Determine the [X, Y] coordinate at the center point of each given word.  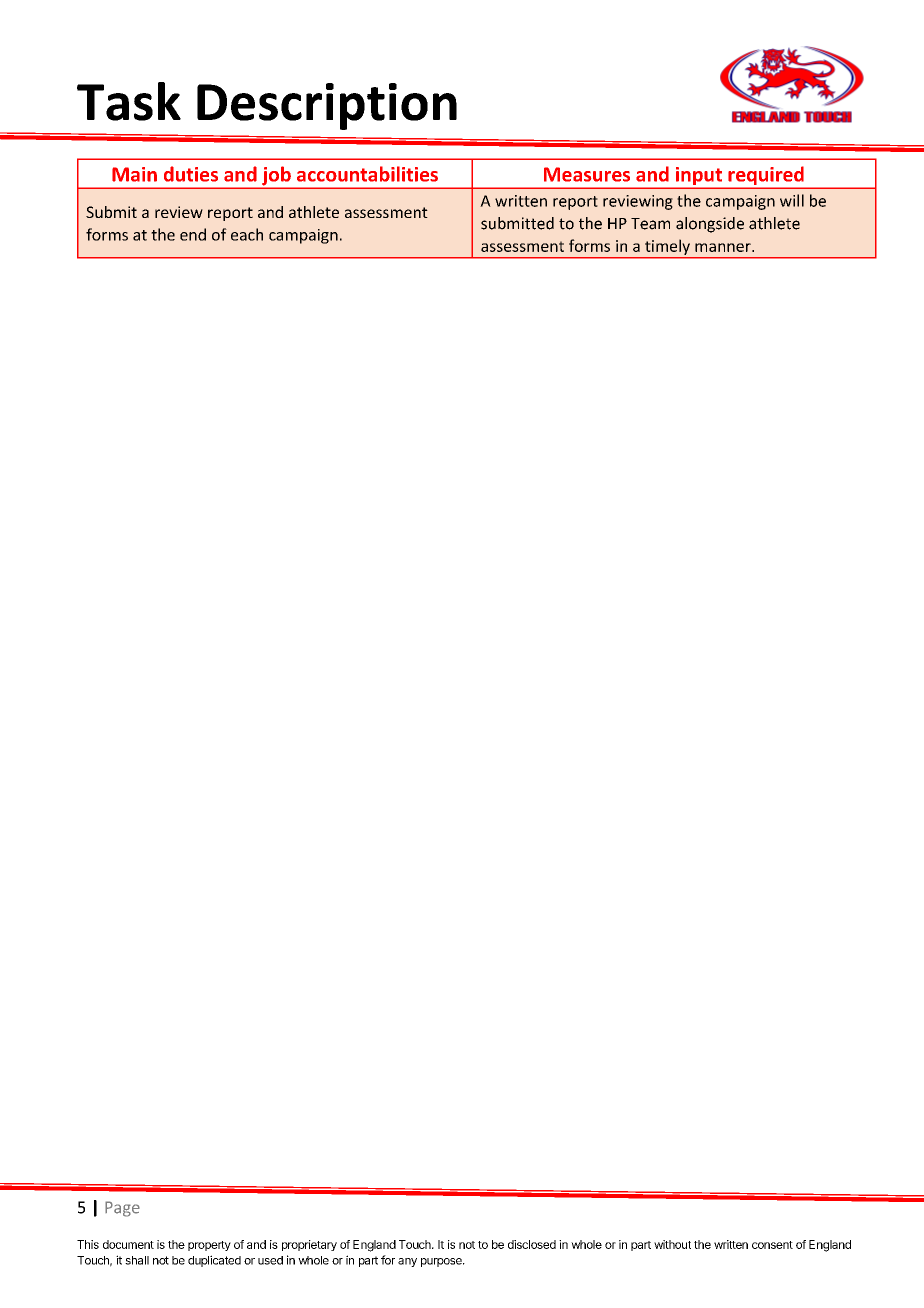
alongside [710, 225]
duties [191, 174]
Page [122, 1209]
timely [667, 247]
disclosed [532, 1244]
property [209, 1246]
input [699, 177]
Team [650, 224]
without [672, 1244]
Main [134, 174]
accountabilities [367, 174]
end [193, 234]
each [247, 234]
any [407, 1262]
